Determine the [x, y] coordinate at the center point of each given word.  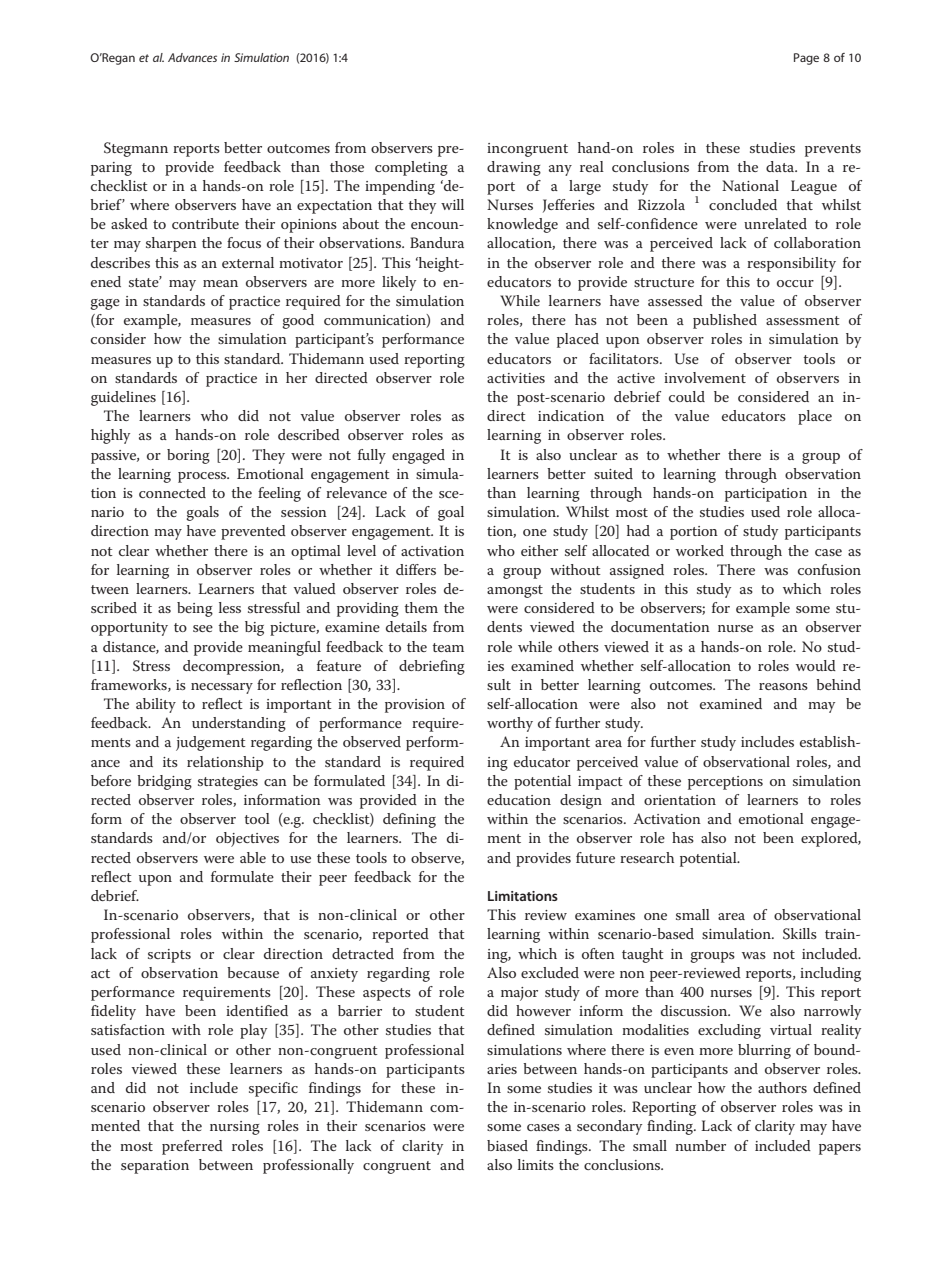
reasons [783, 686]
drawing [514, 168]
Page [806, 59]
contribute [205, 223]
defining [409, 820]
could [687, 396]
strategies [228, 783]
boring [188, 456]
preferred [192, 1147]
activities [516, 378]
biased [507, 1145]
